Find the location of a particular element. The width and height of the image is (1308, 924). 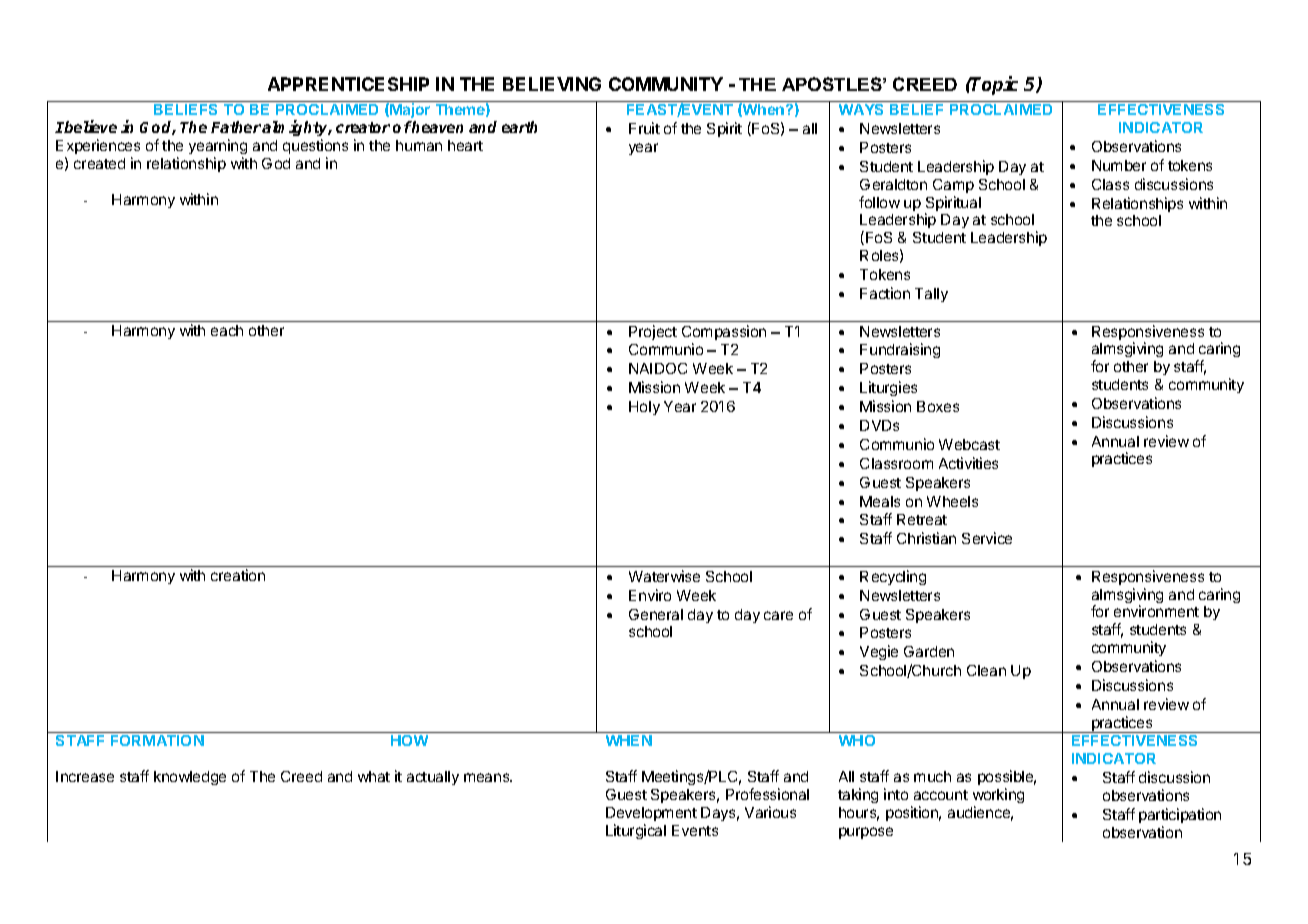

creation is located at coordinates (238, 575).
